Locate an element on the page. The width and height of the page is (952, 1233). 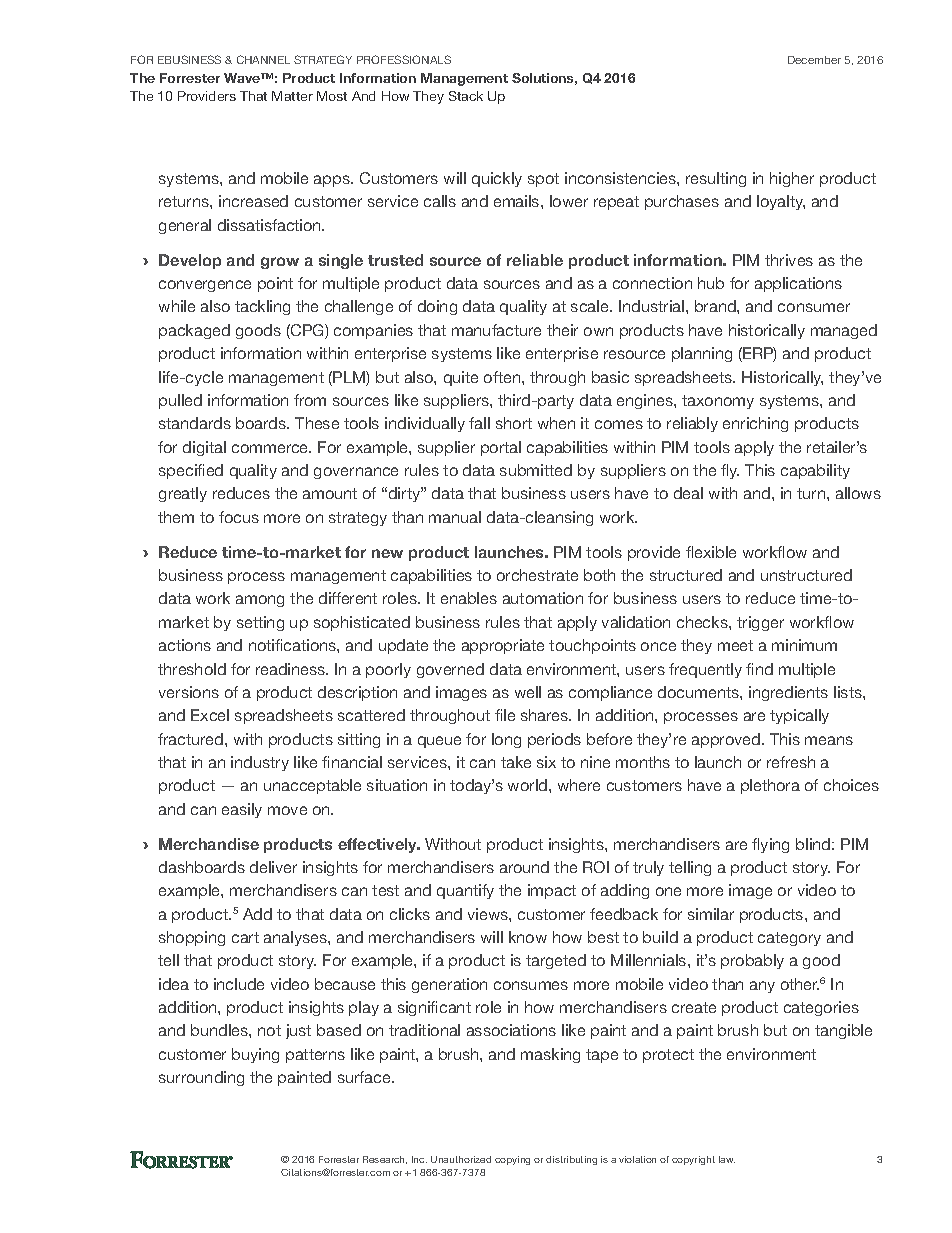
surrounding is located at coordinates (201, 1078).
